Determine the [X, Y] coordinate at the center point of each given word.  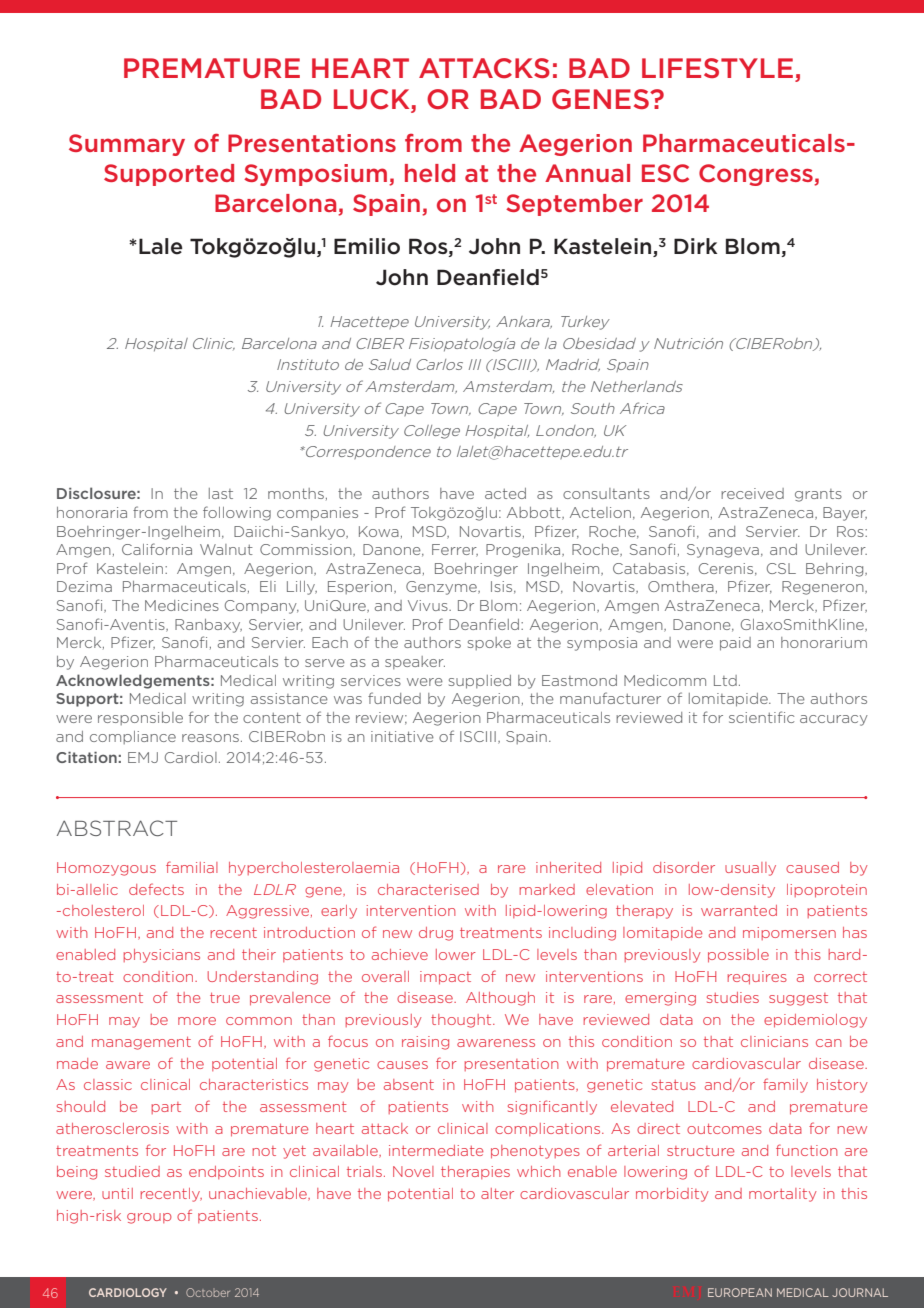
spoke [489, 643]
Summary [127, 145]
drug [436, 934]
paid [735, 644]
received [752, 493]
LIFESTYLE [717, 68]
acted [505, 493]
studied [132, 1171]
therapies [475, 1172]
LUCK [373, 100]
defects [156, 889]
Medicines [182, 605]
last [221, 493]
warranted [739, 910]
